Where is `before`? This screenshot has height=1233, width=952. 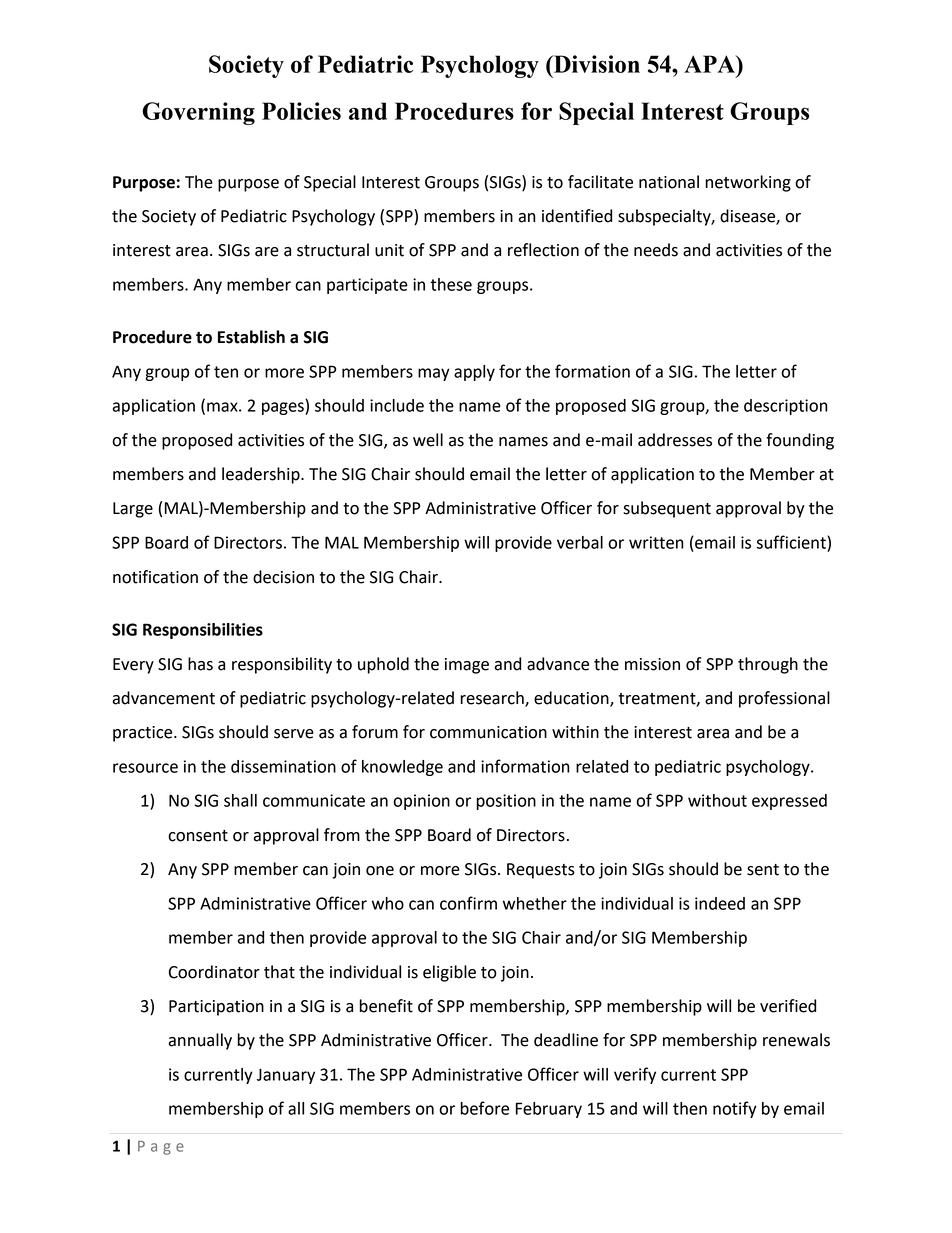 before is located at coordinates (484, 1108).
